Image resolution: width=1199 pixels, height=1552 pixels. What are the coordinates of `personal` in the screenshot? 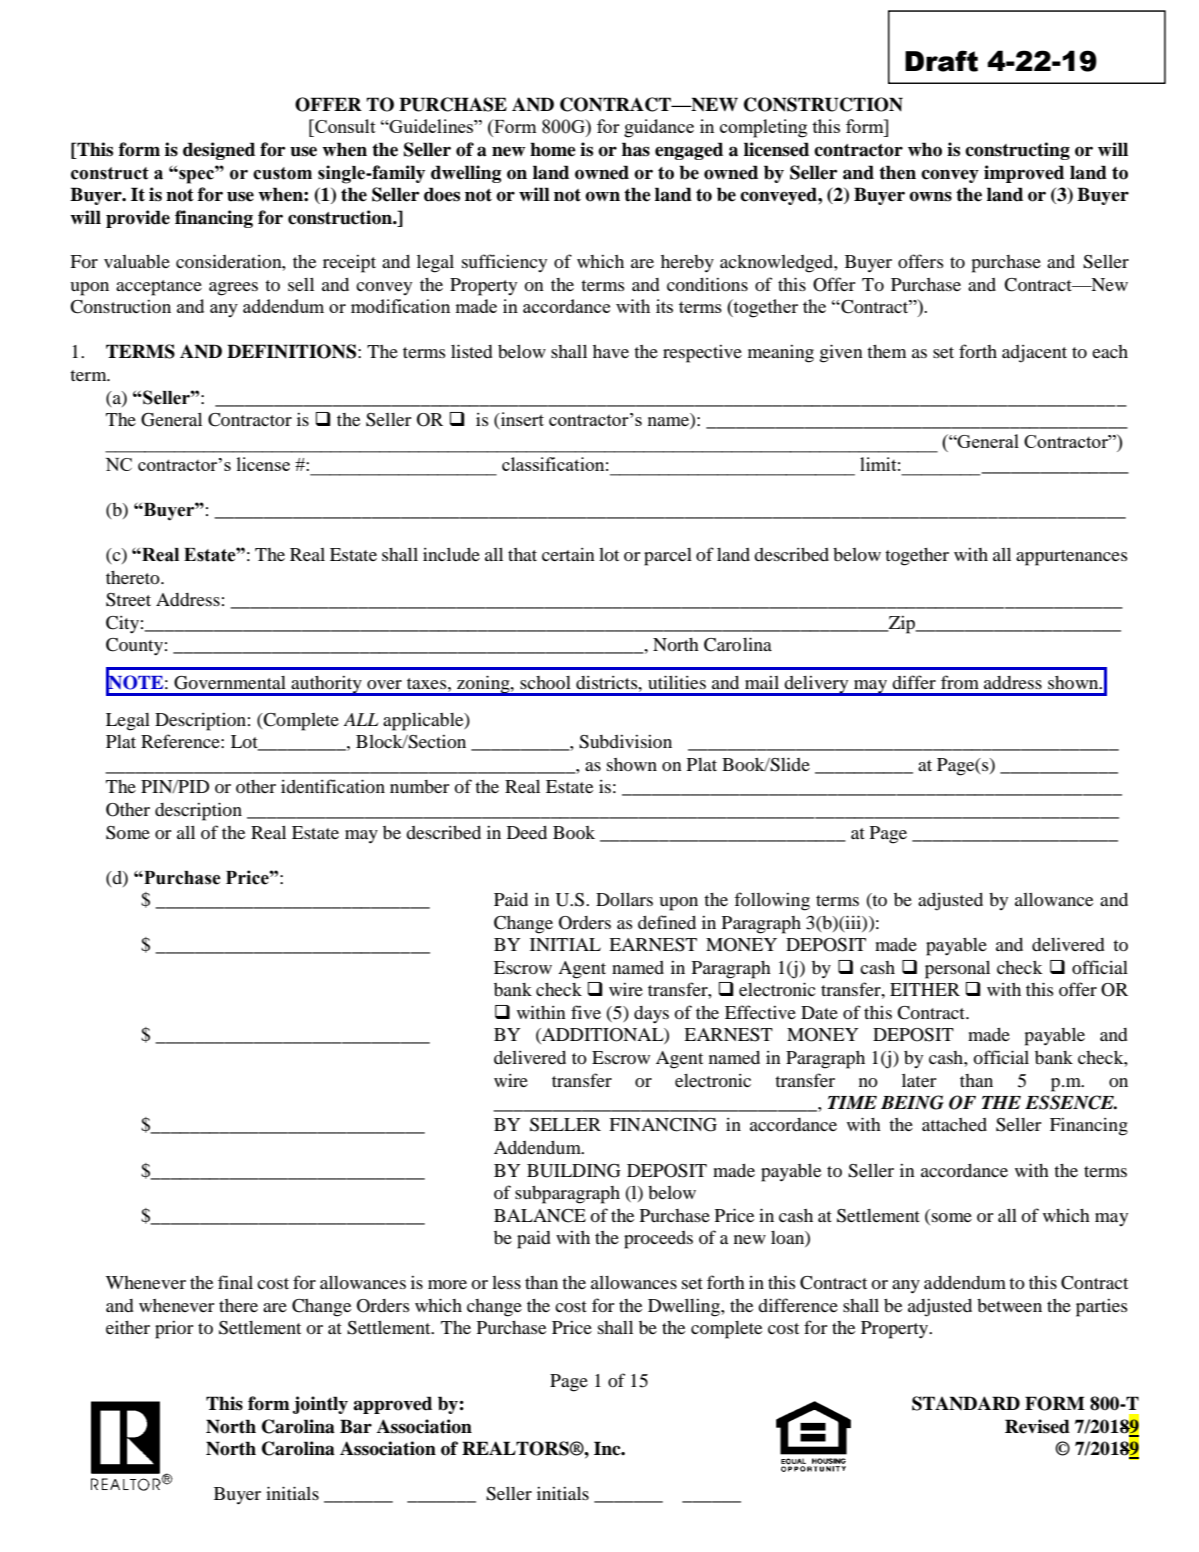 It's located at (957, 970).
